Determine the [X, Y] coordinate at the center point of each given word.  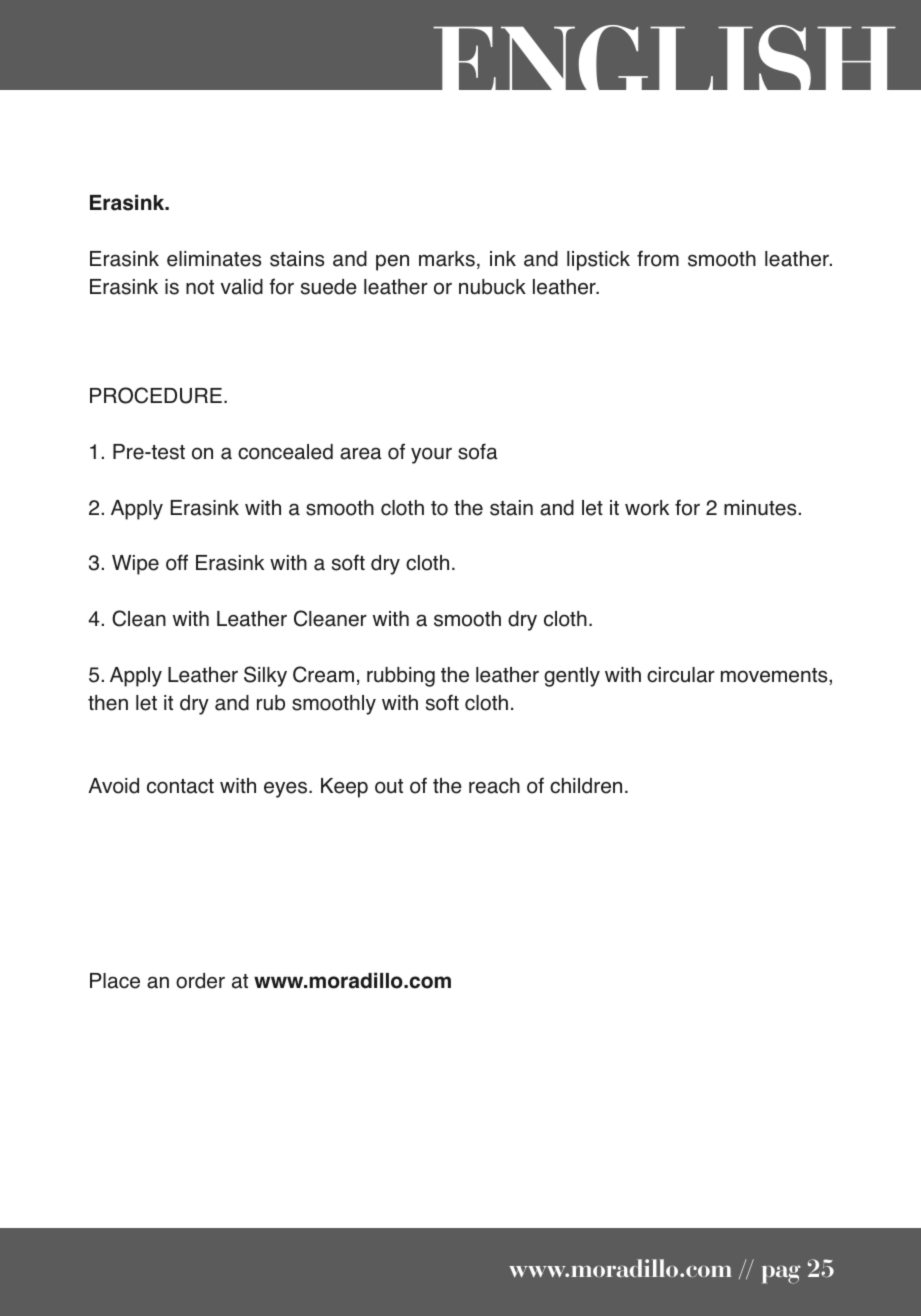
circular [681, 675]
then [108, 703]
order [200, 981]
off [177, 562]
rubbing [401, 677]
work [647, 508]
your [431, 455]
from [658, 258]
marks [447, 259]
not [200, 287]
